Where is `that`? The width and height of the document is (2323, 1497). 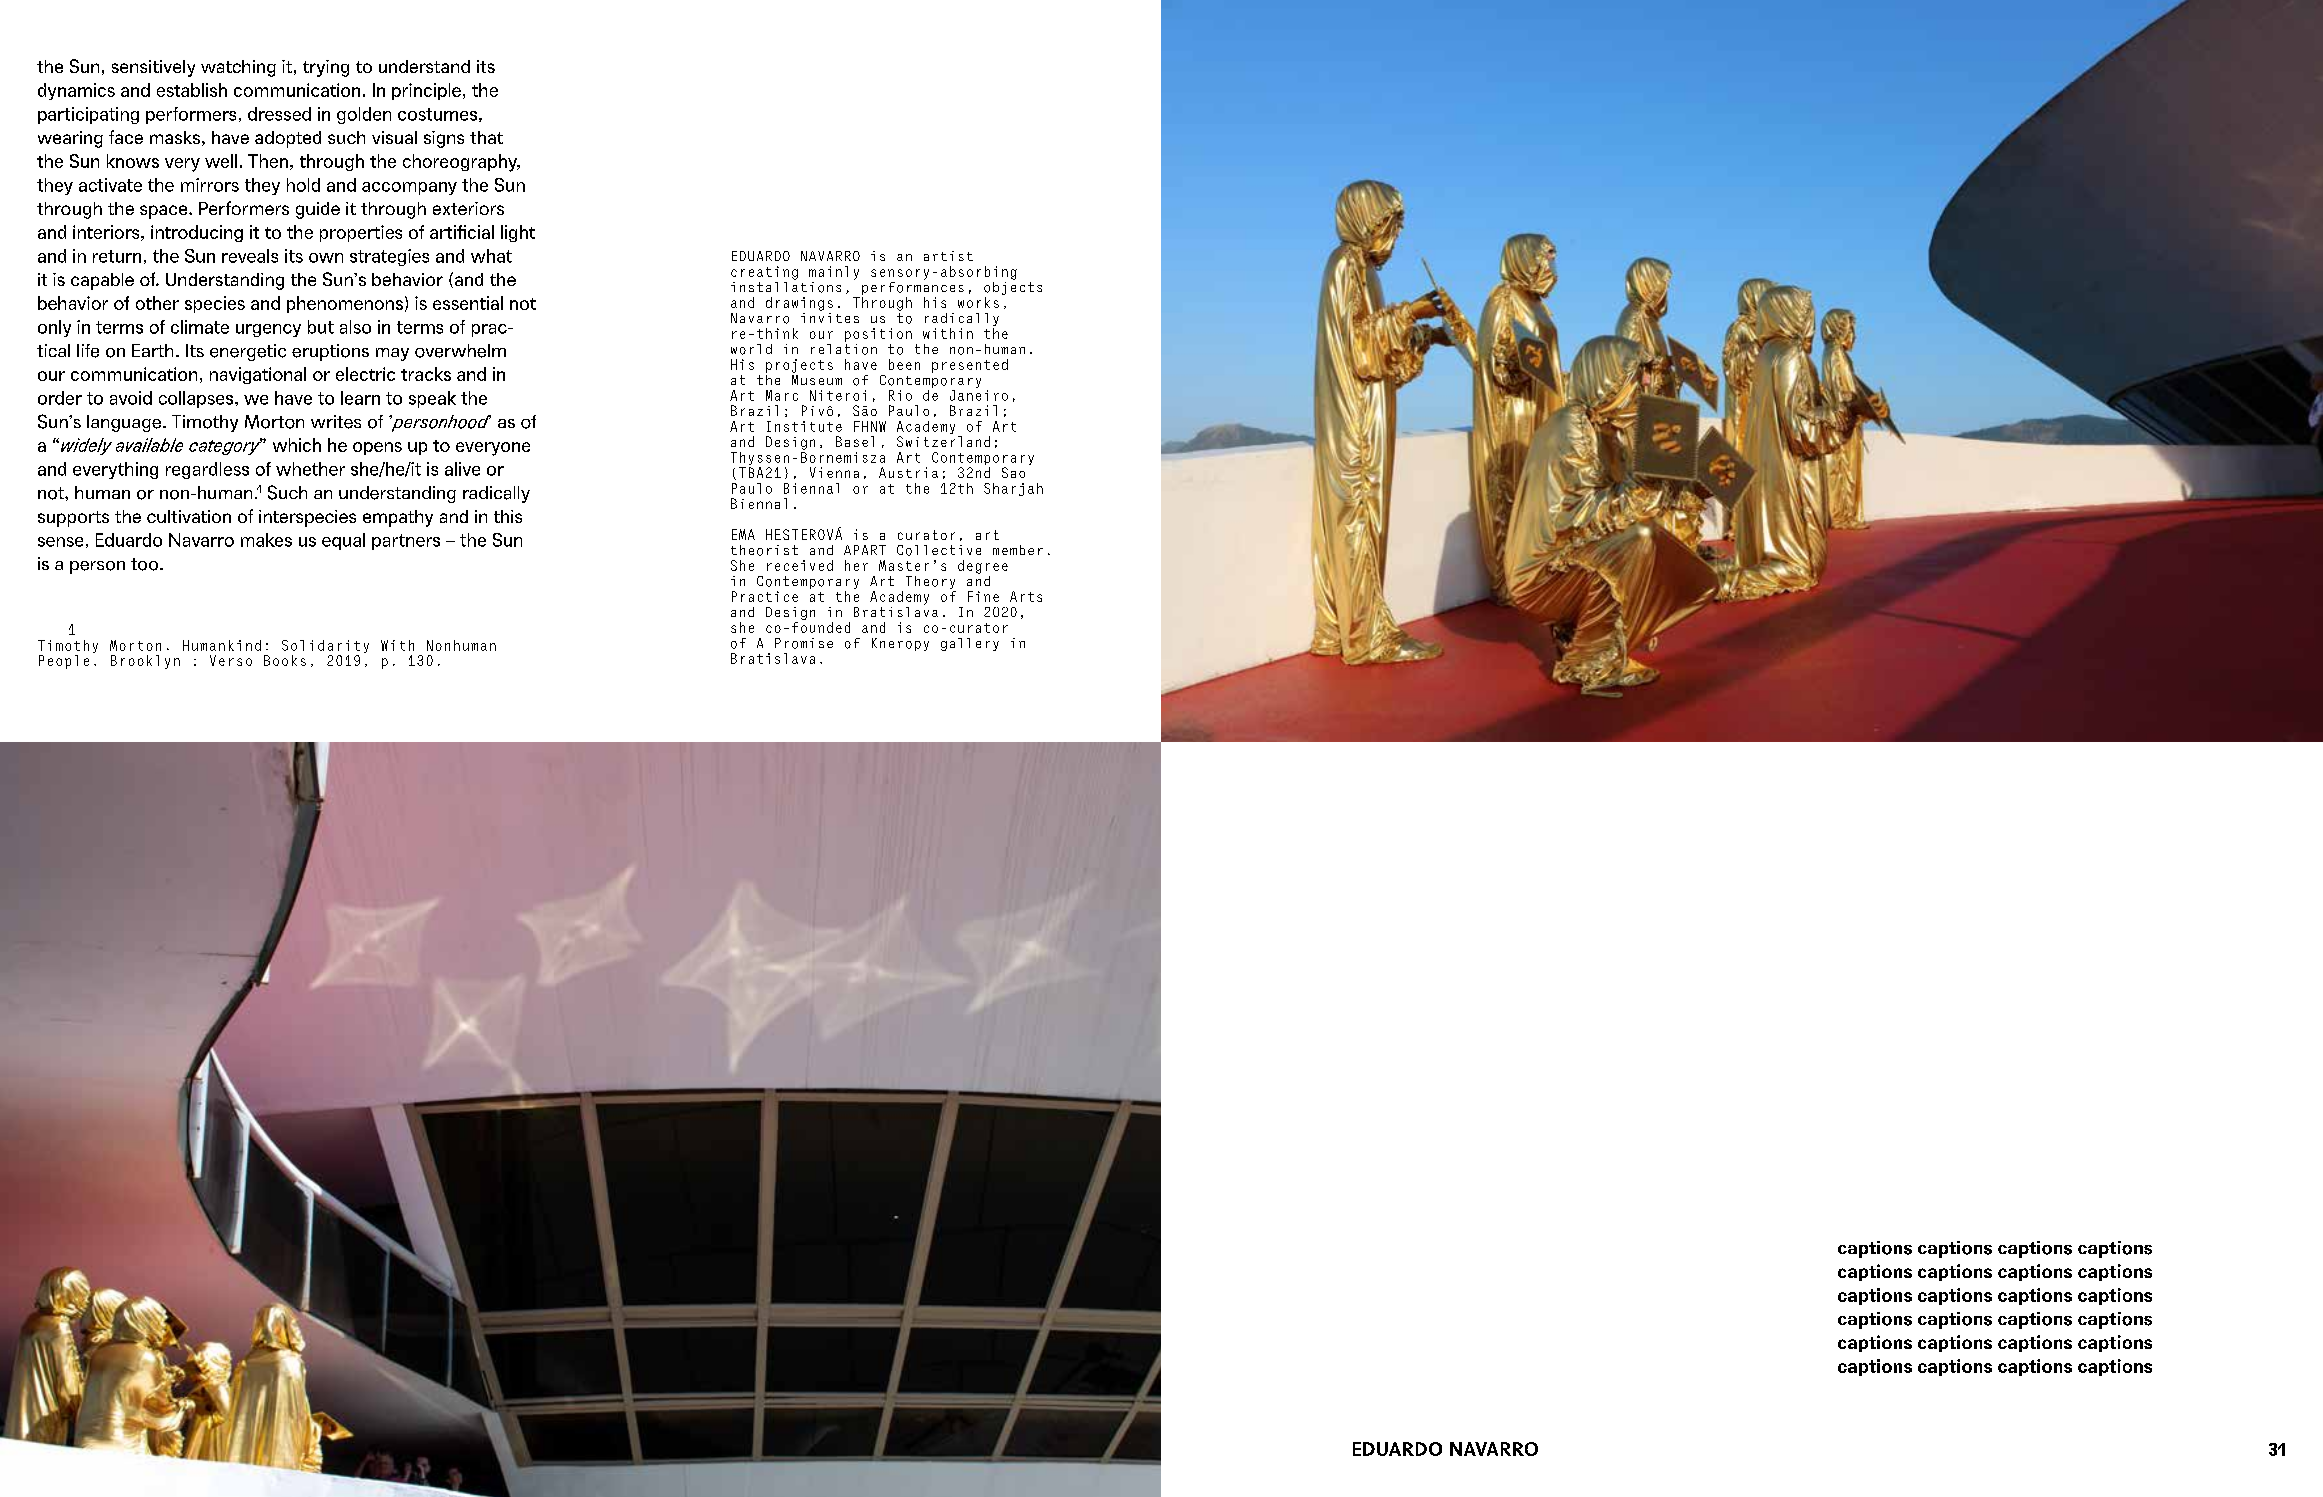
that is located at coordinates (486, 137).
